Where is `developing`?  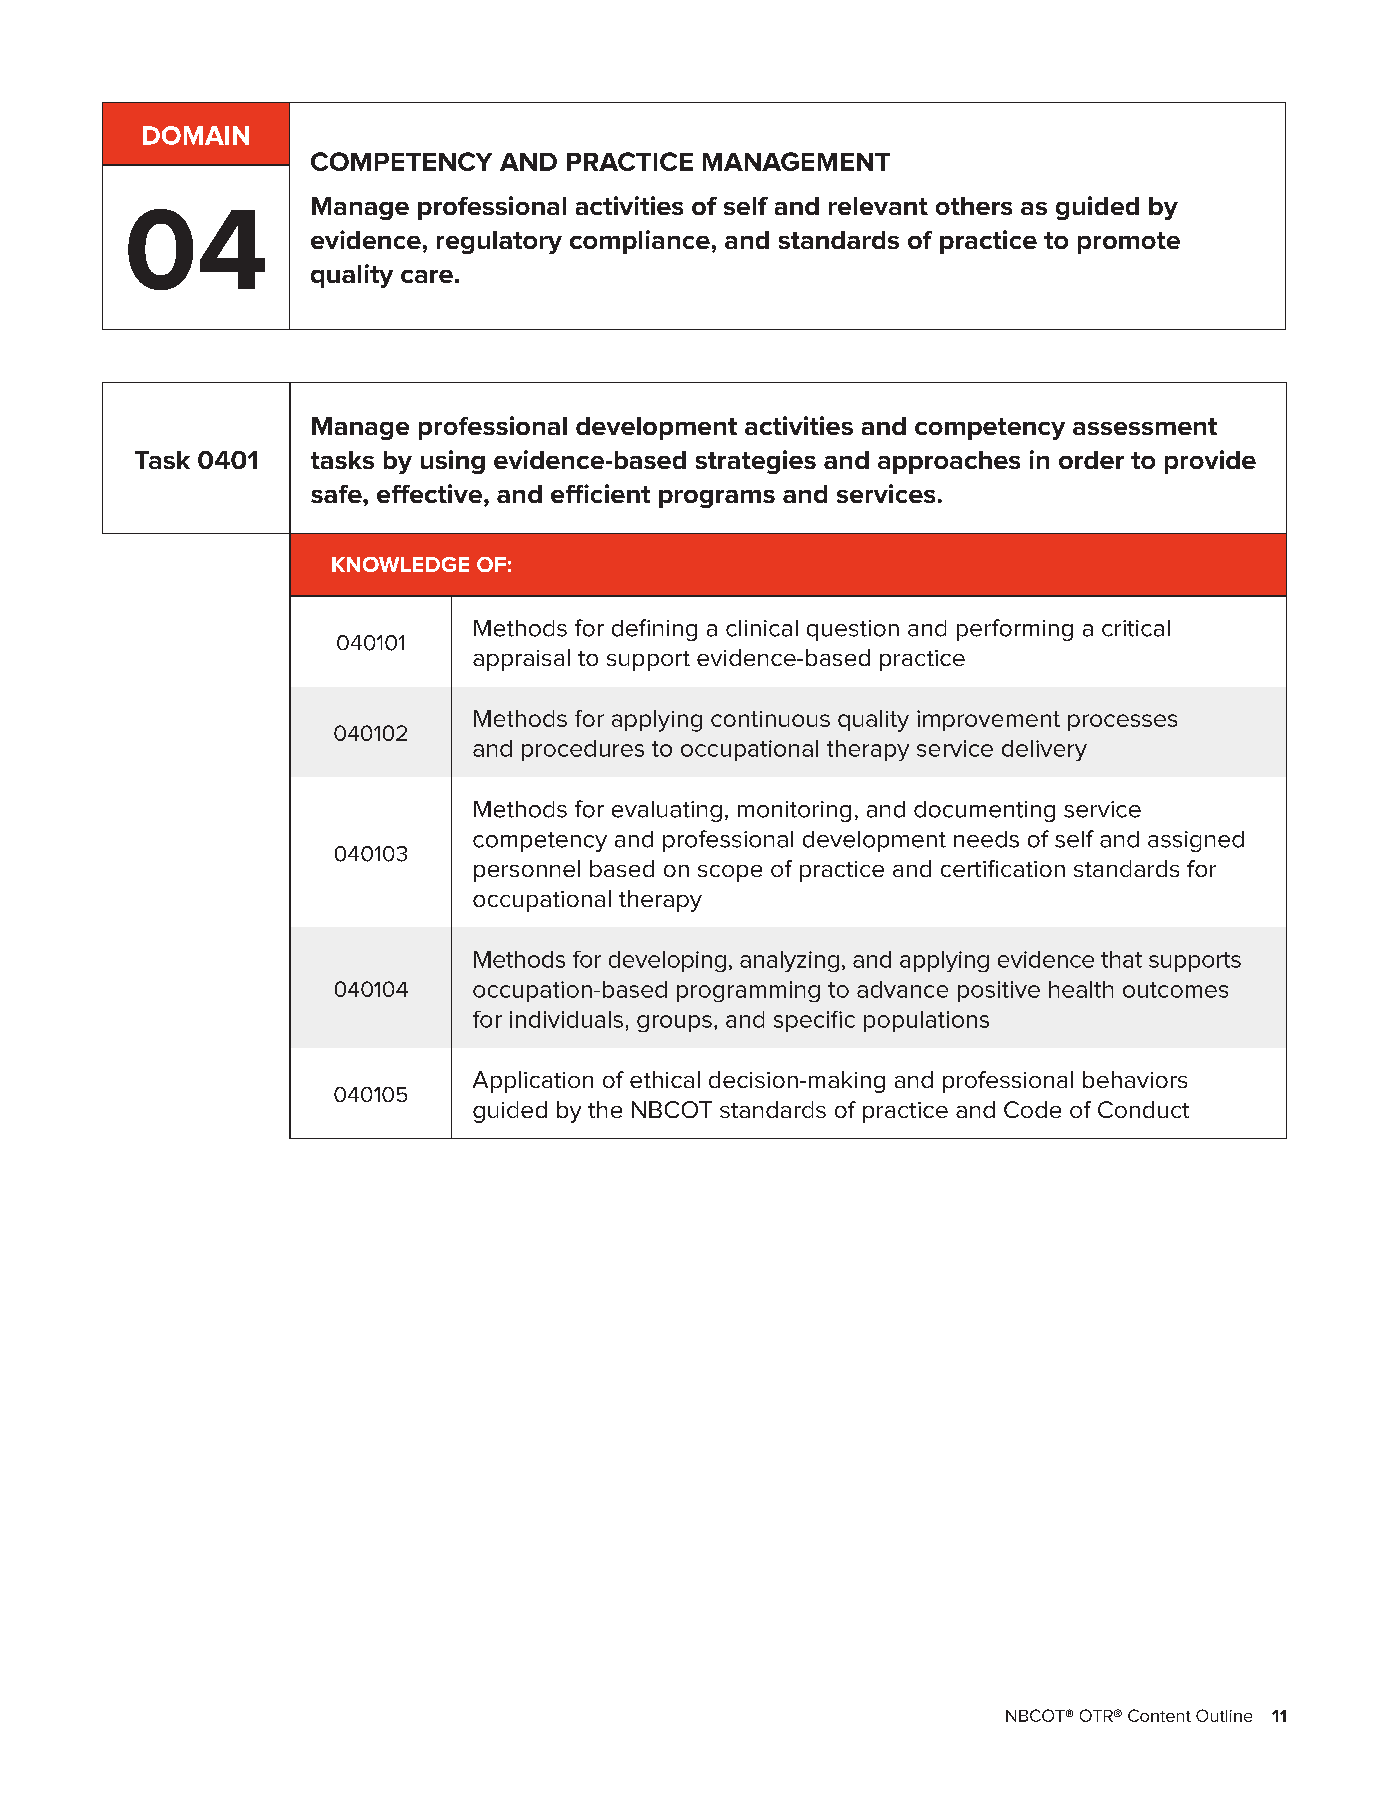 developing is located at coordinates (667, 961).
